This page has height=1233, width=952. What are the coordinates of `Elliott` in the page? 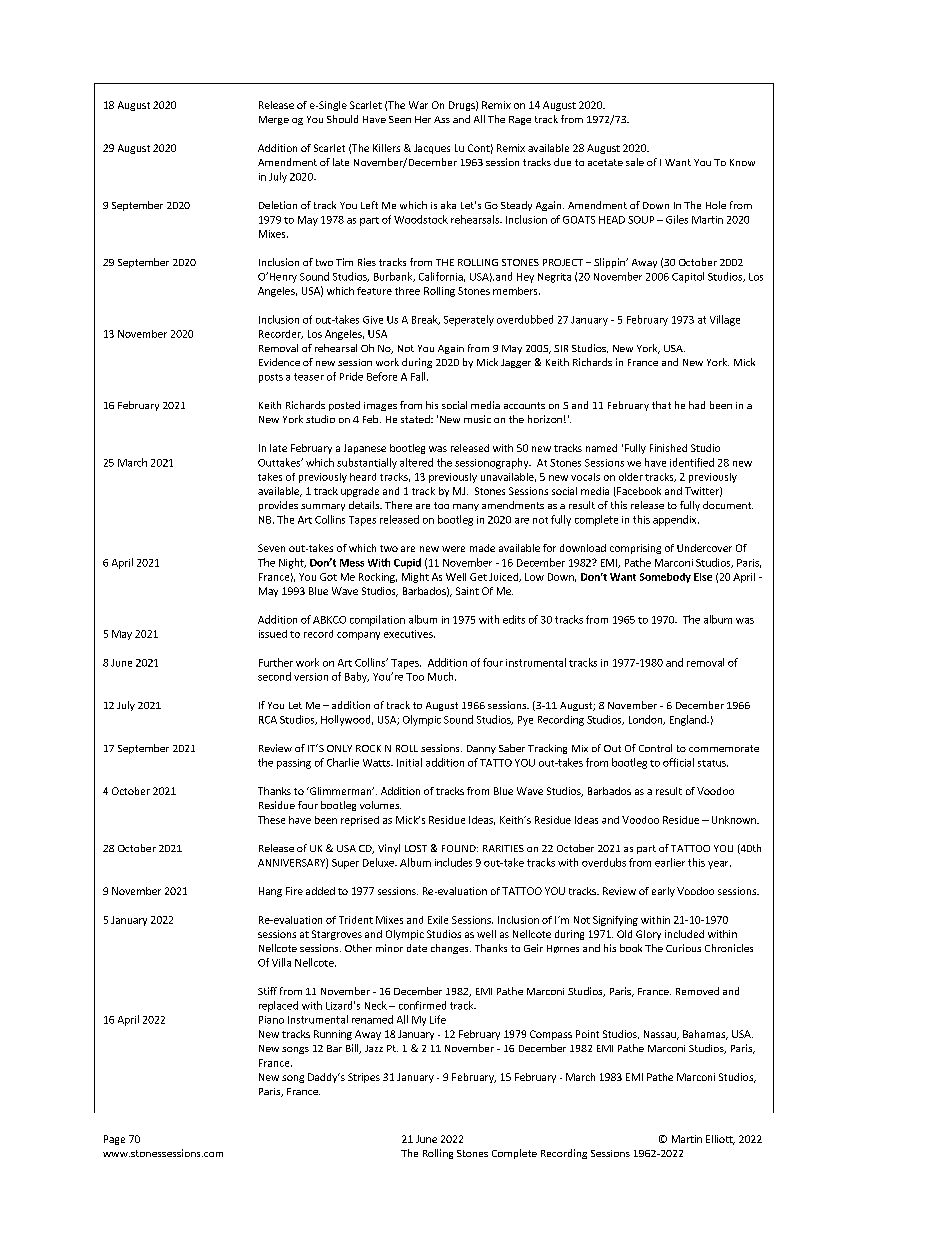 It's located at (720, 1140).
